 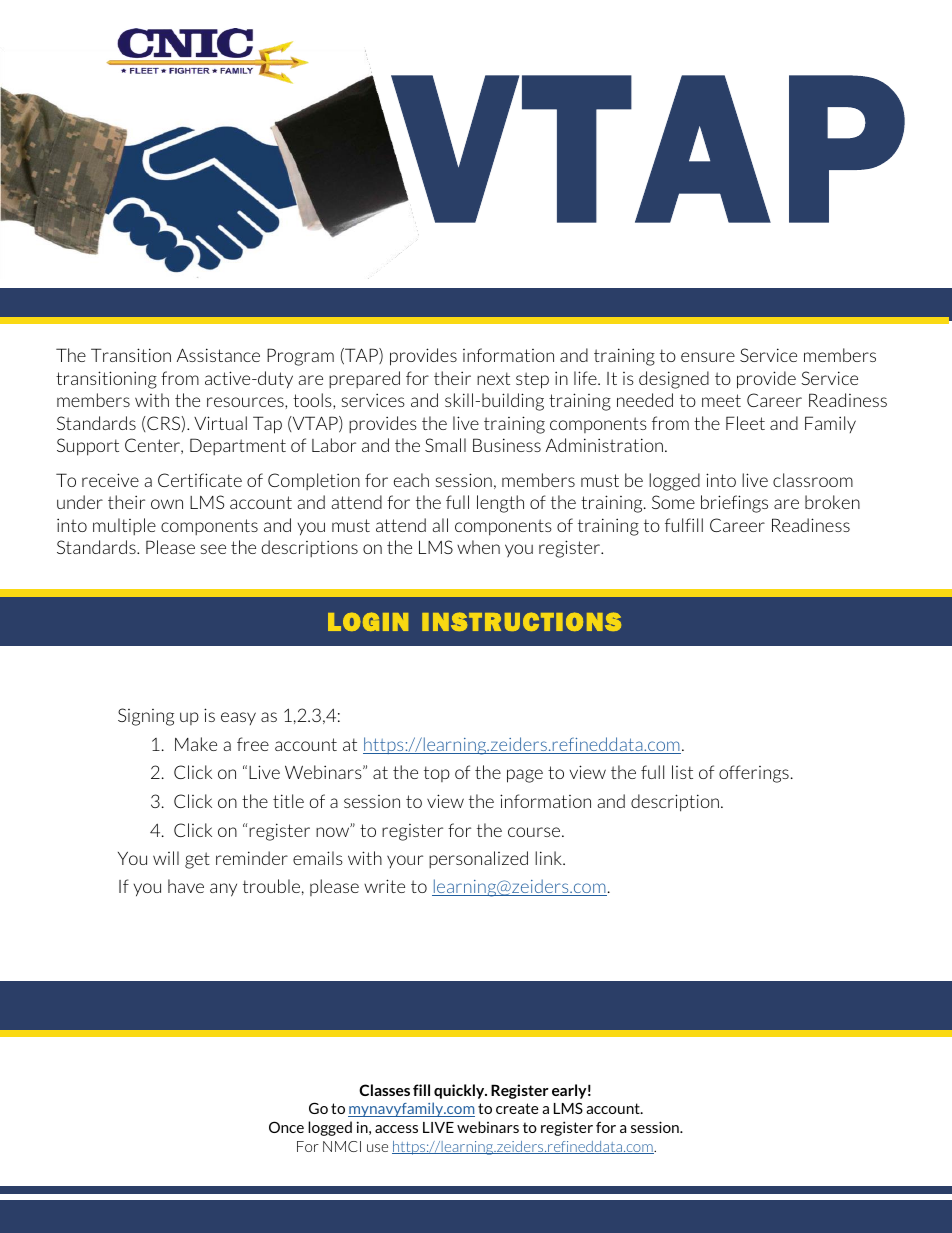 I want to click on Once, so click(x=286, y=1127).
